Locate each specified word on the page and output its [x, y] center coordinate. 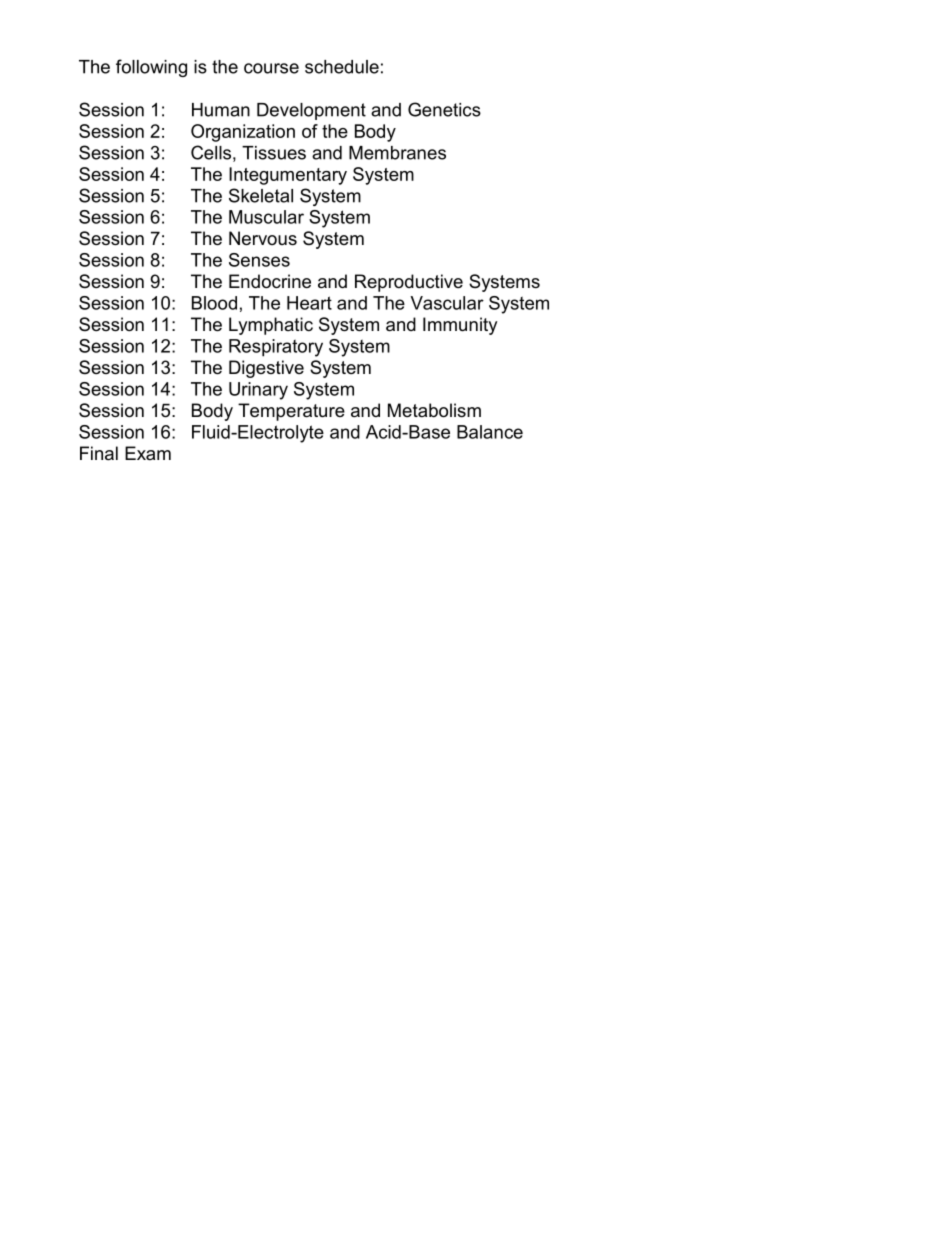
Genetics [444, 109]
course [271, 68]
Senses [259, 260]
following [151, 68]
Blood [214, 303]
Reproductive [409, 283]
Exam [148, 453]
